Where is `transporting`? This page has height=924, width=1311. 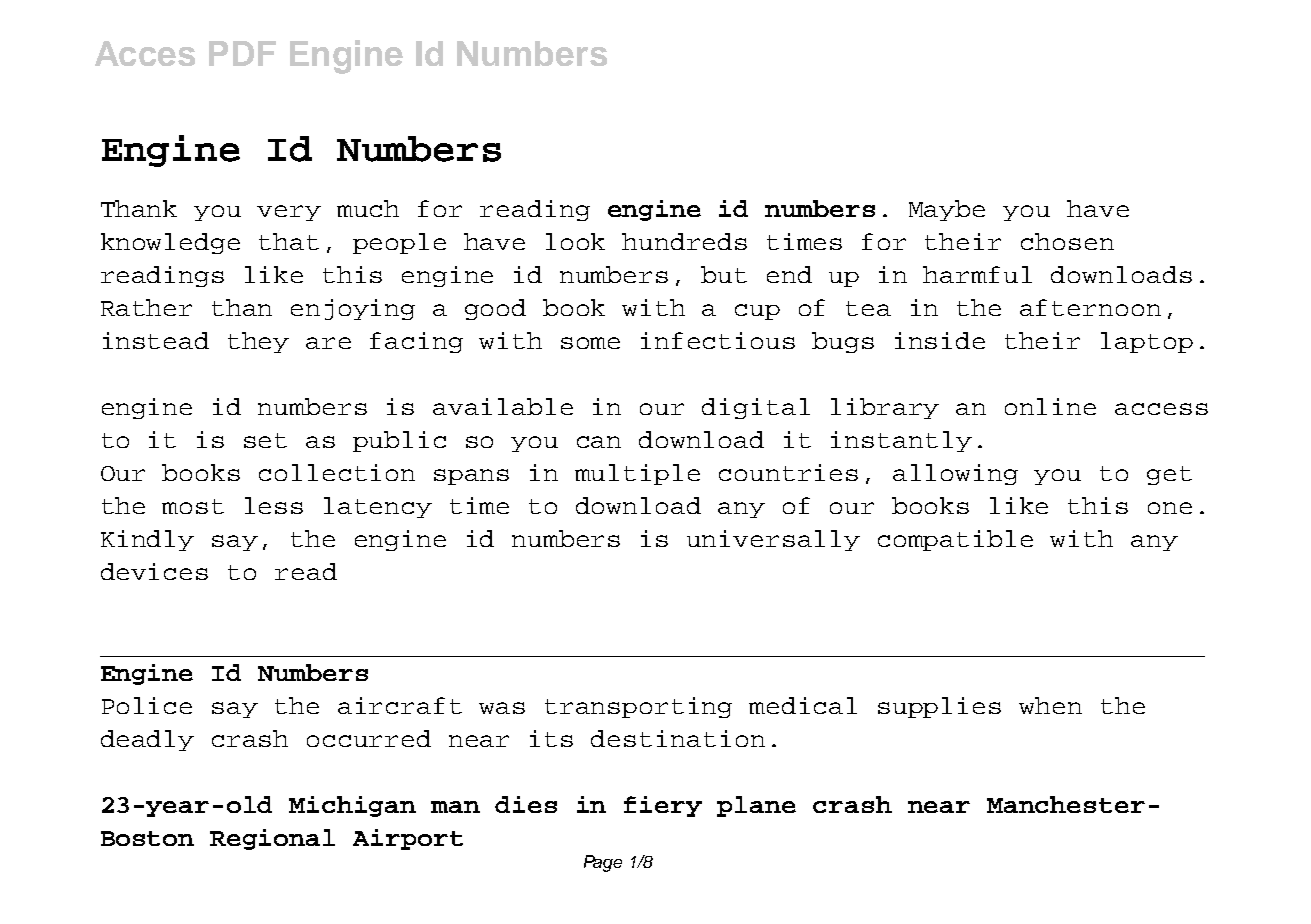 transporting is located at coordinates (638, 707).
